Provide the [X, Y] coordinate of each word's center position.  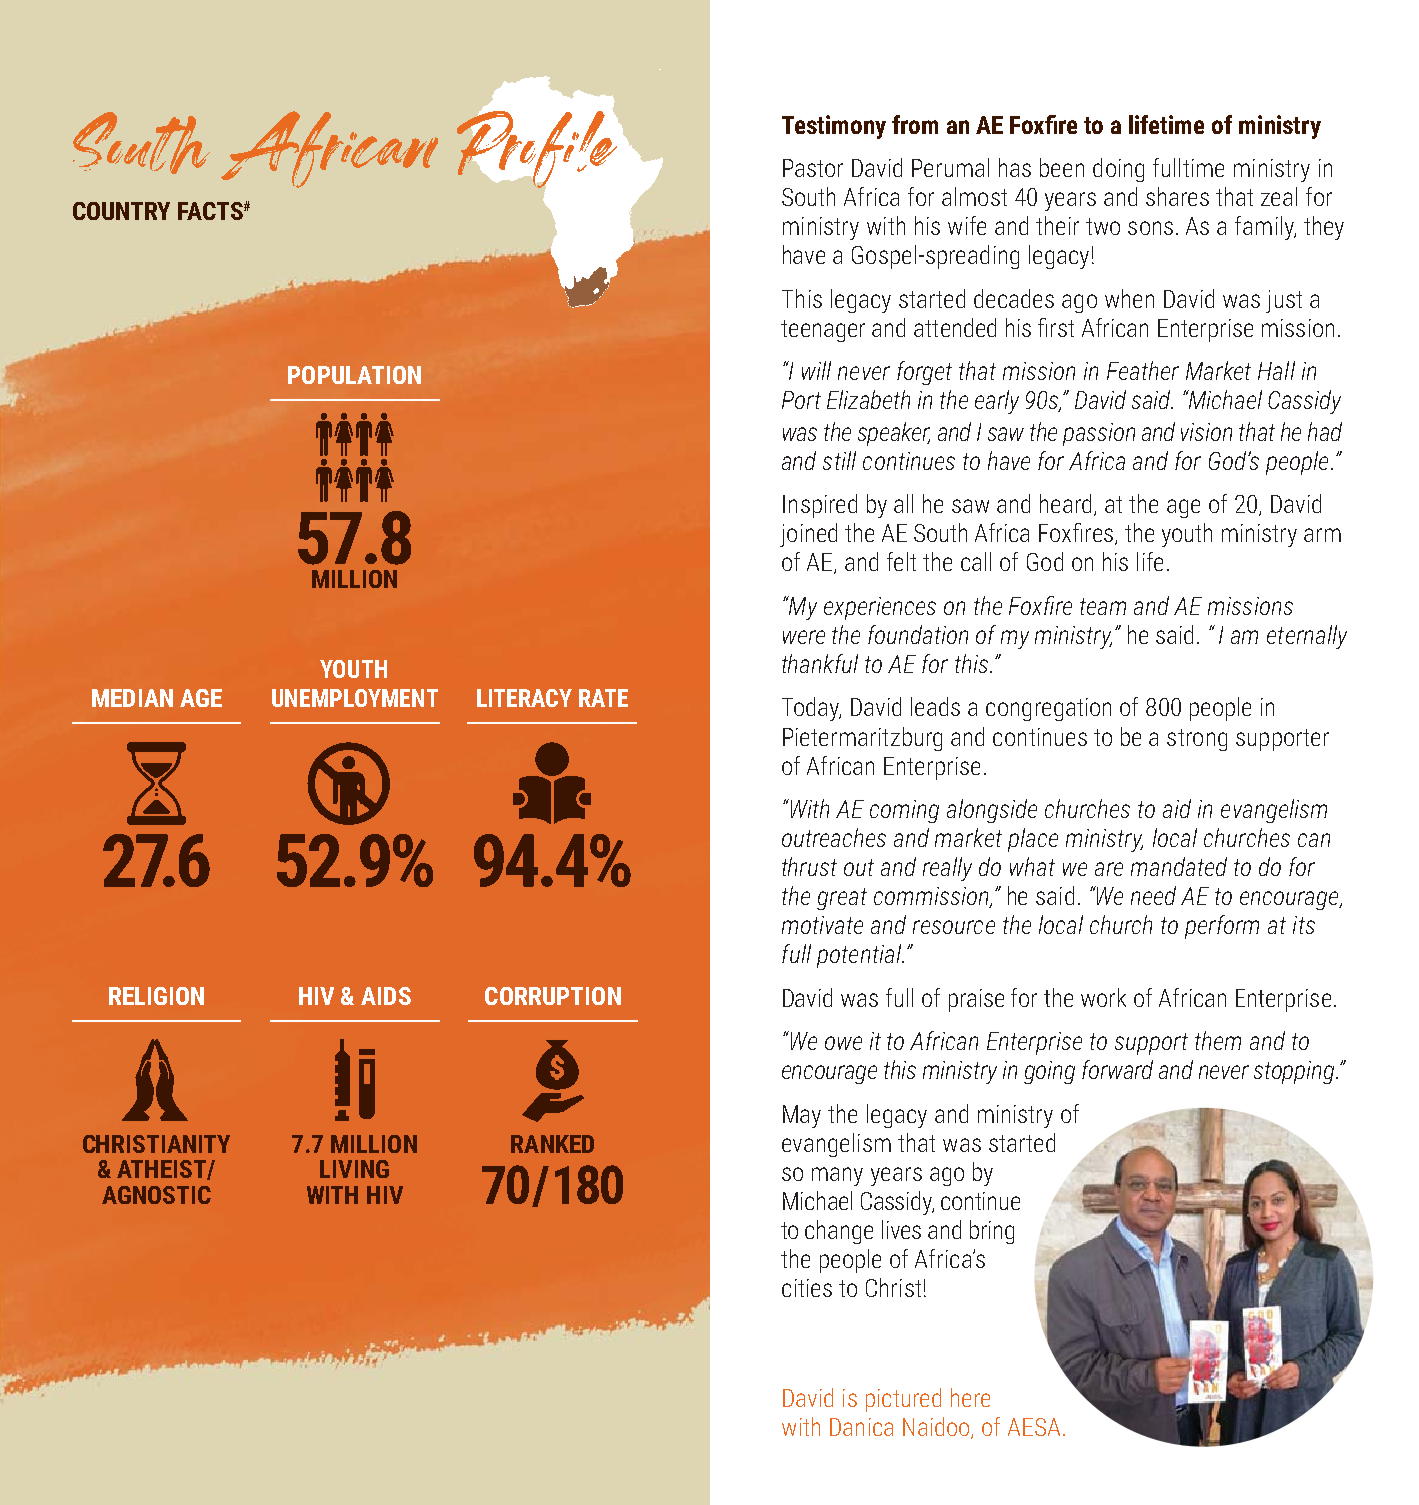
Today [811, 709]
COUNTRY [121, 211]
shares [1177, 196]
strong [1197, 740]
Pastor [813, 168]
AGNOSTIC [156, 1195]
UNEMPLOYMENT [355, 698]
